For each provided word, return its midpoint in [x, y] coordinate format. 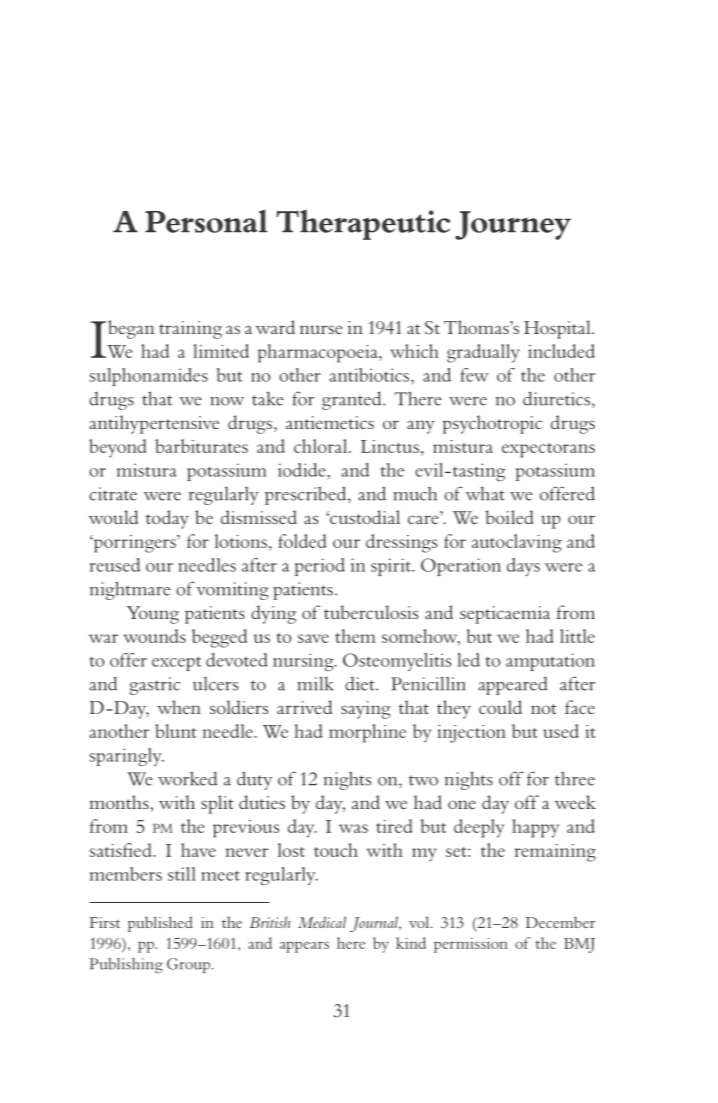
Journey [513, 225]
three [575, 778]
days [523, 567]
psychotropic [492, 424]
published [160, 924]
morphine [367, 733]
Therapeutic [363, 225]
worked [187, 778]
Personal [206, 221]
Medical [322, 922]
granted [353, 400]
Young [153, 615]
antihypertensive [154, 424]
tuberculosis [371, 612]
